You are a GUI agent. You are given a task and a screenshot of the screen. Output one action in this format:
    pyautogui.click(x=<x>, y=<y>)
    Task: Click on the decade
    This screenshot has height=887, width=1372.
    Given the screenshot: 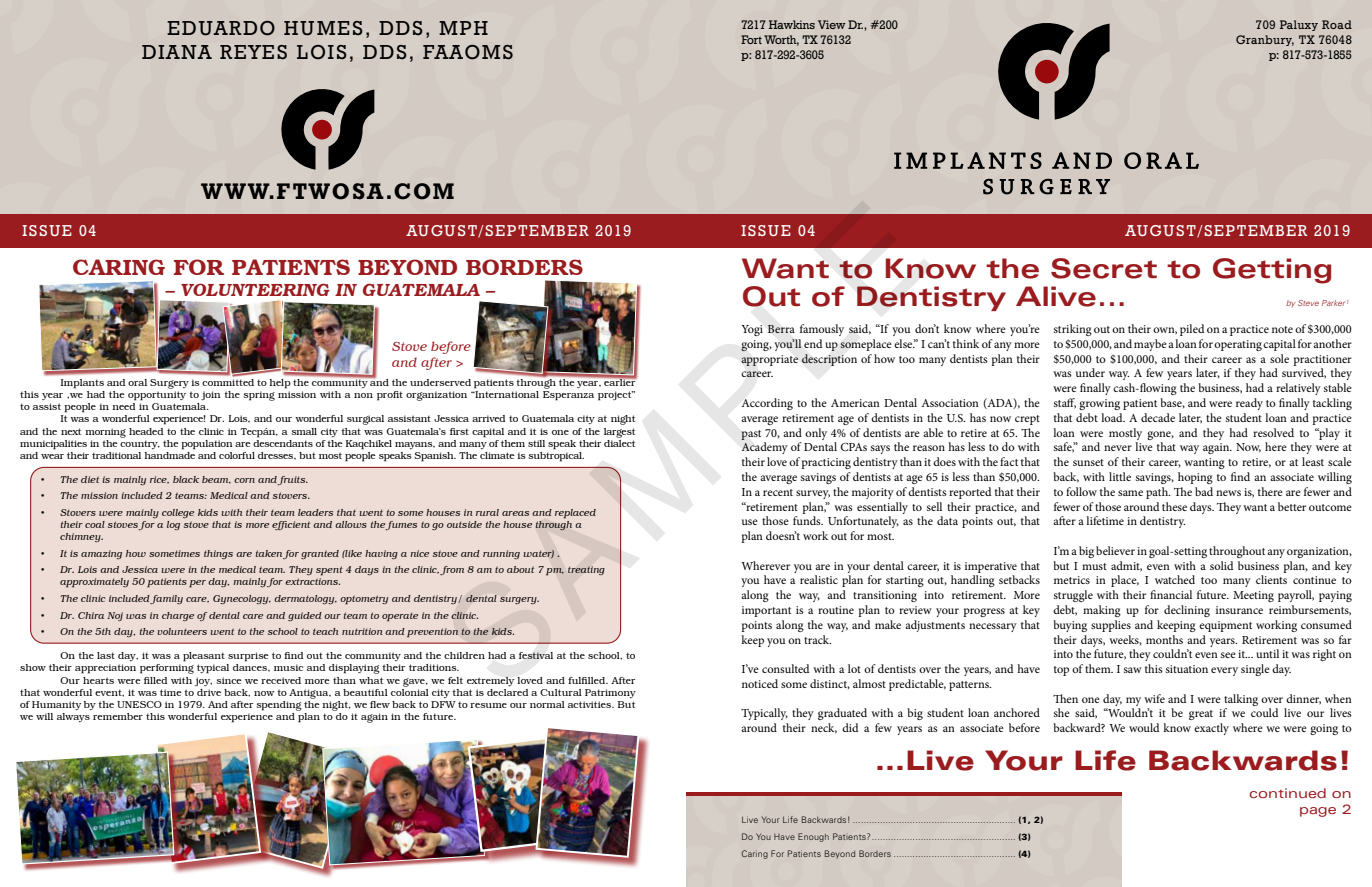 What is the action you would take?
    pyautogui.click(x=1158, y=417)
